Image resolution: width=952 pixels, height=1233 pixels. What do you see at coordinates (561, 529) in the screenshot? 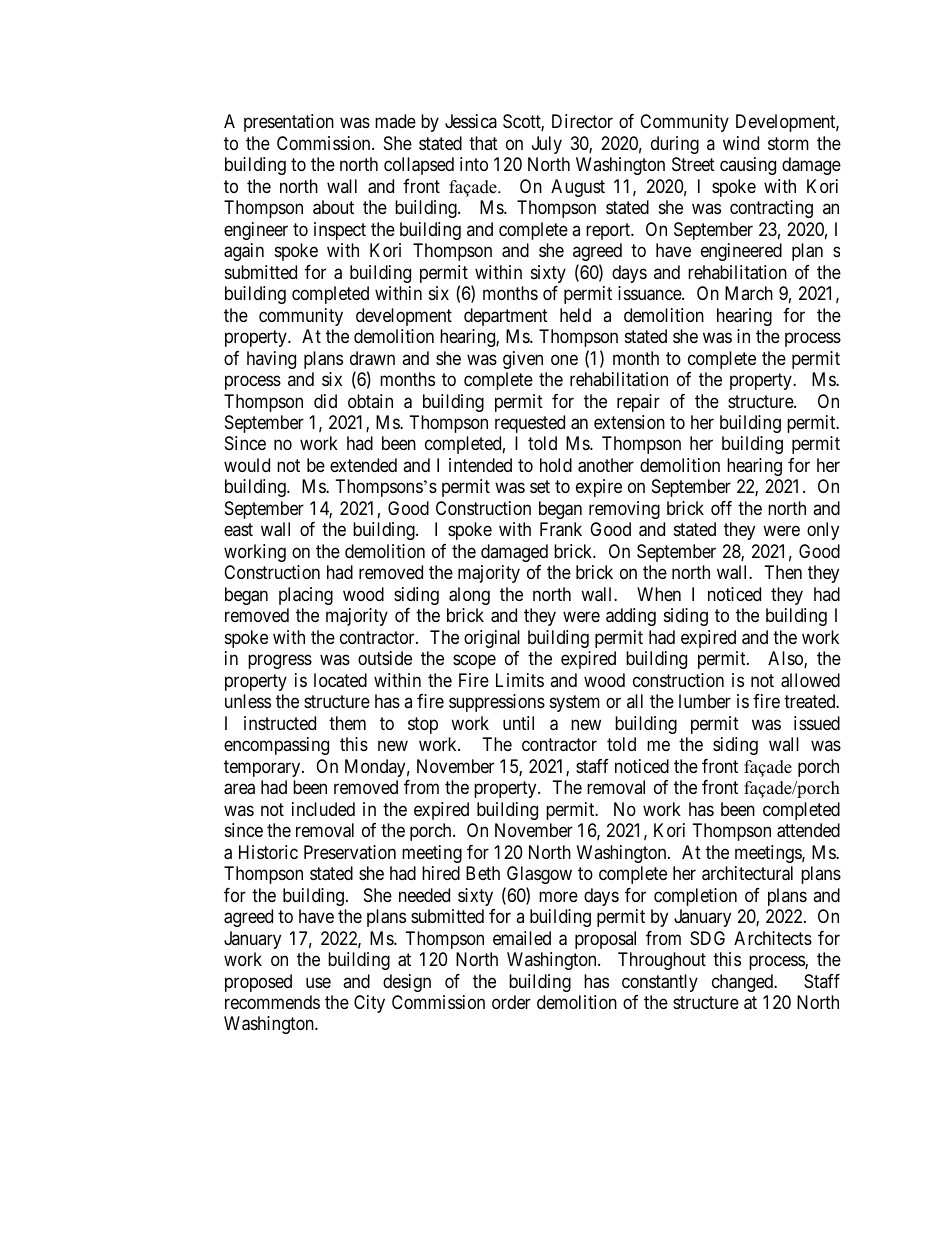
I see `Frank` at bounding box center [561, 529].
